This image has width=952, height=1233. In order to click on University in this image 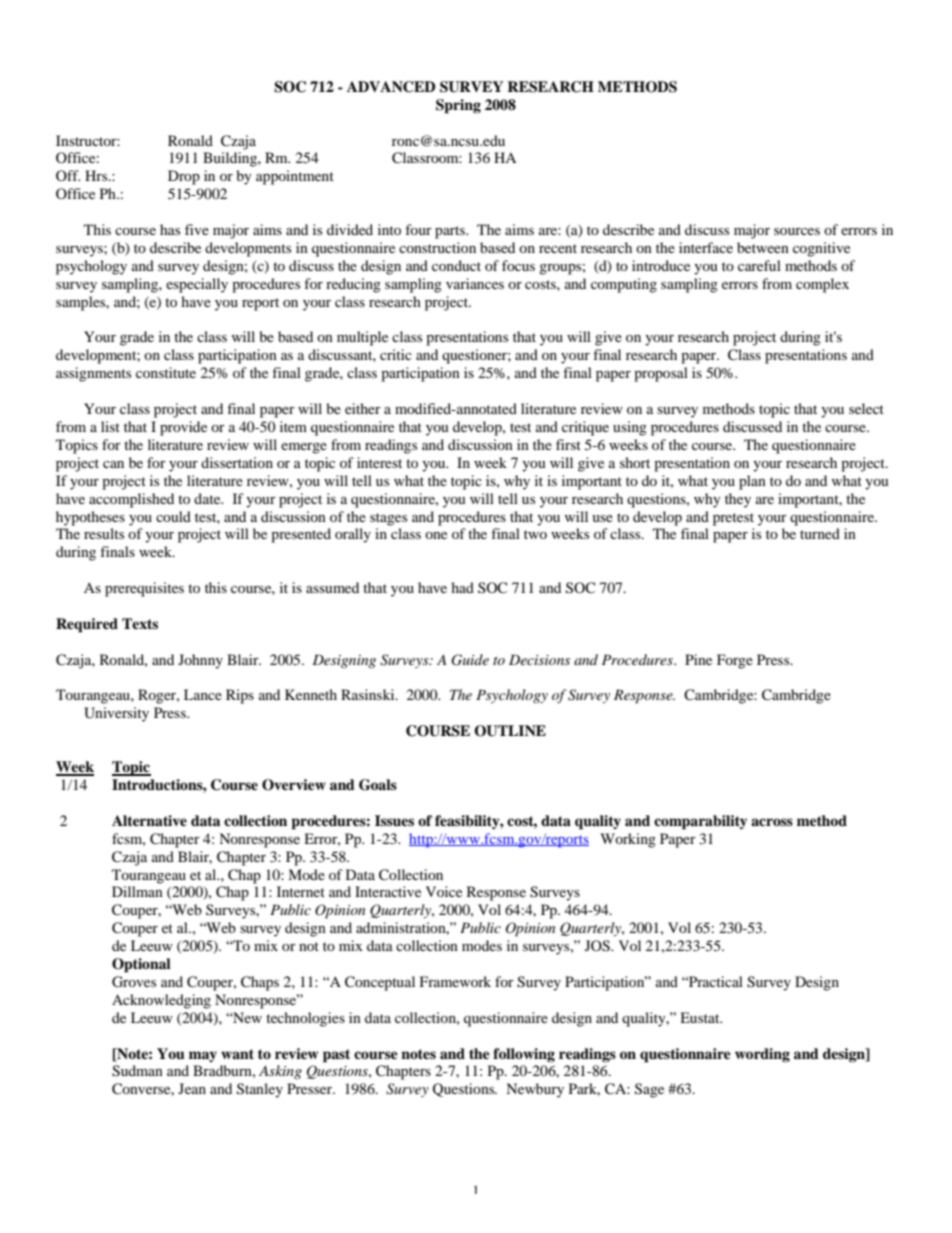, I will do `click(116, 714)`.
